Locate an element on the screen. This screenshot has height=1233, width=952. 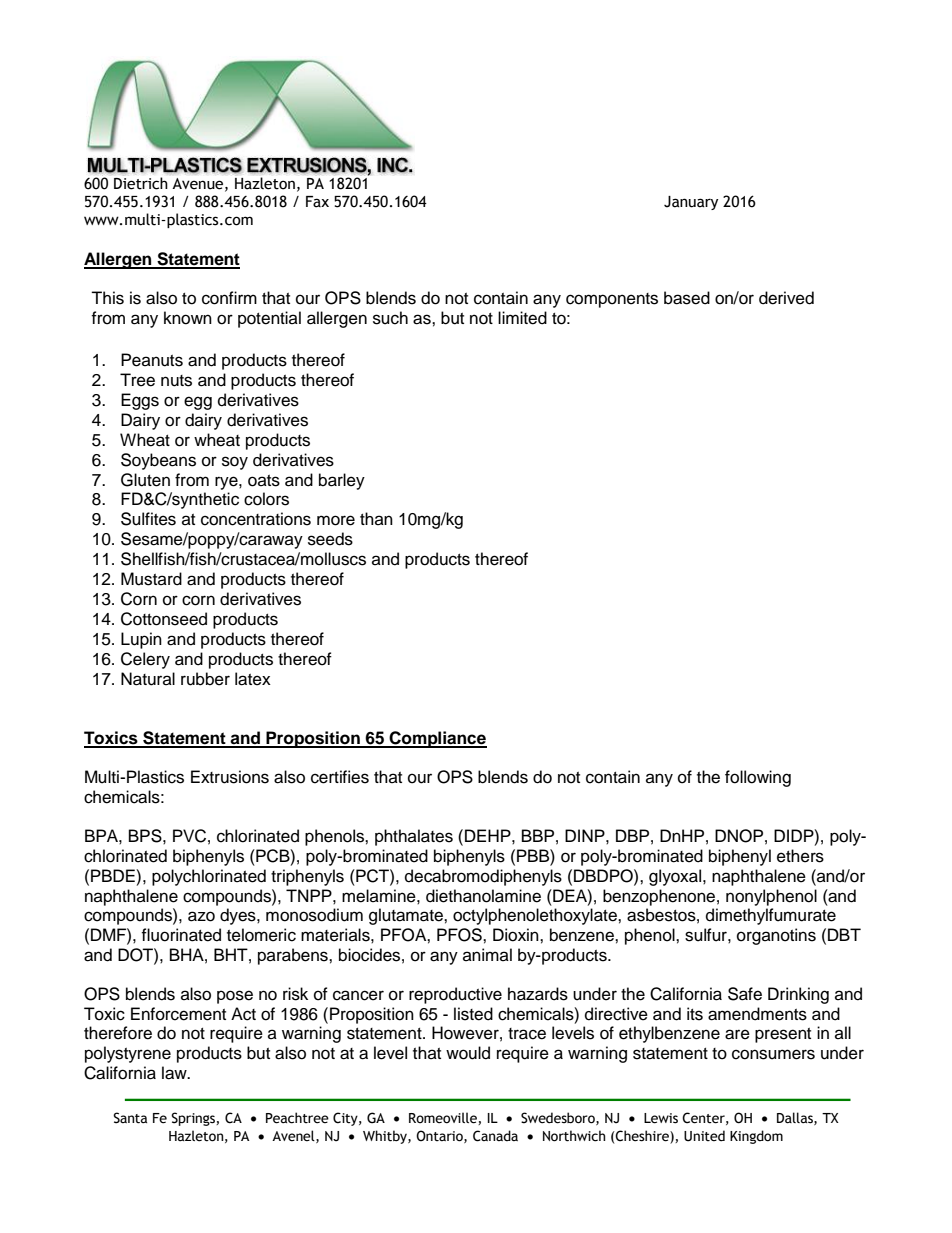
January is located at coordinates (691, 203).
